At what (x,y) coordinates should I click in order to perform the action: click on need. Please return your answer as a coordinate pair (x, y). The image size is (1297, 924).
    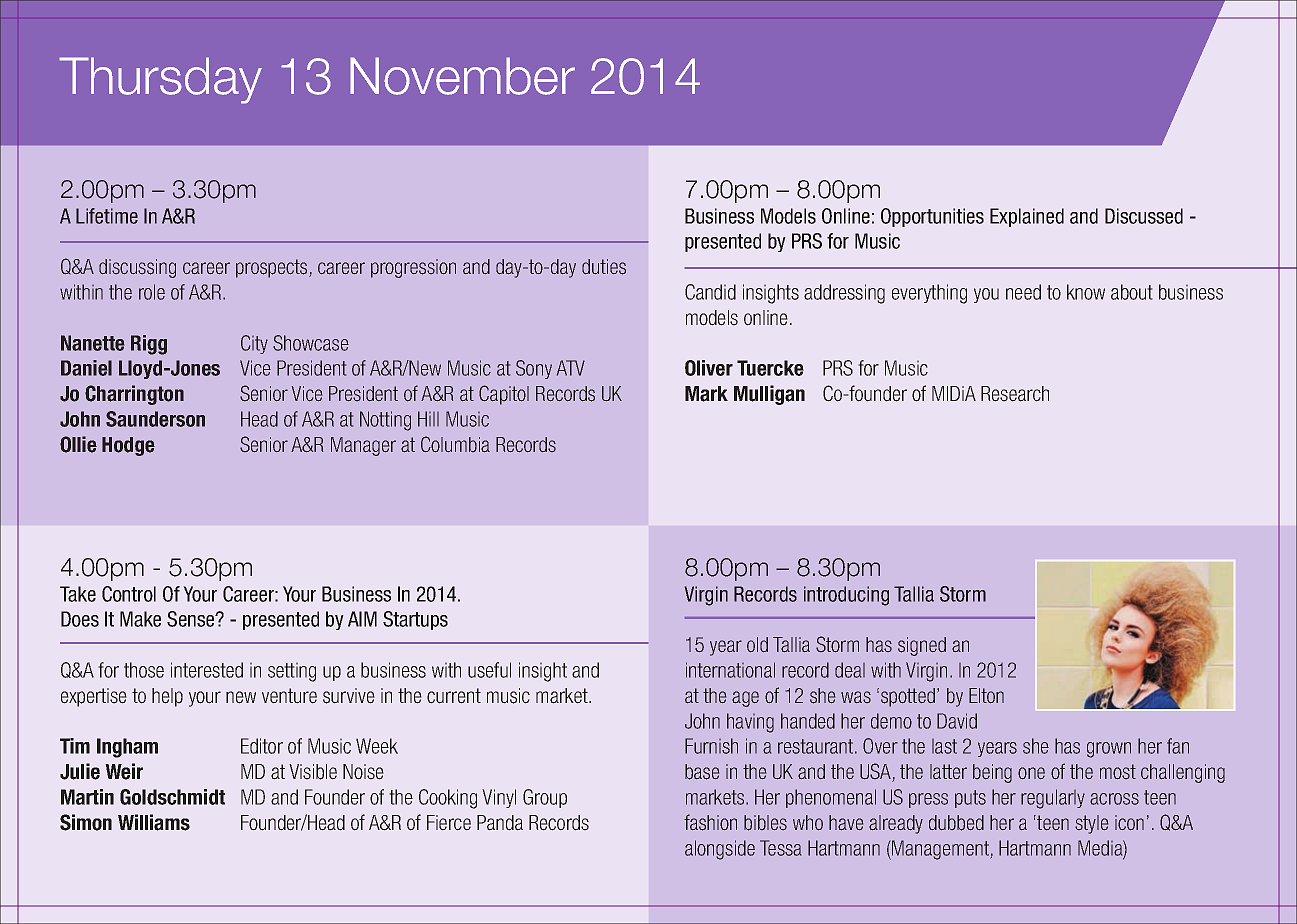
    Looking at the image, I should click on (1023, 292).
